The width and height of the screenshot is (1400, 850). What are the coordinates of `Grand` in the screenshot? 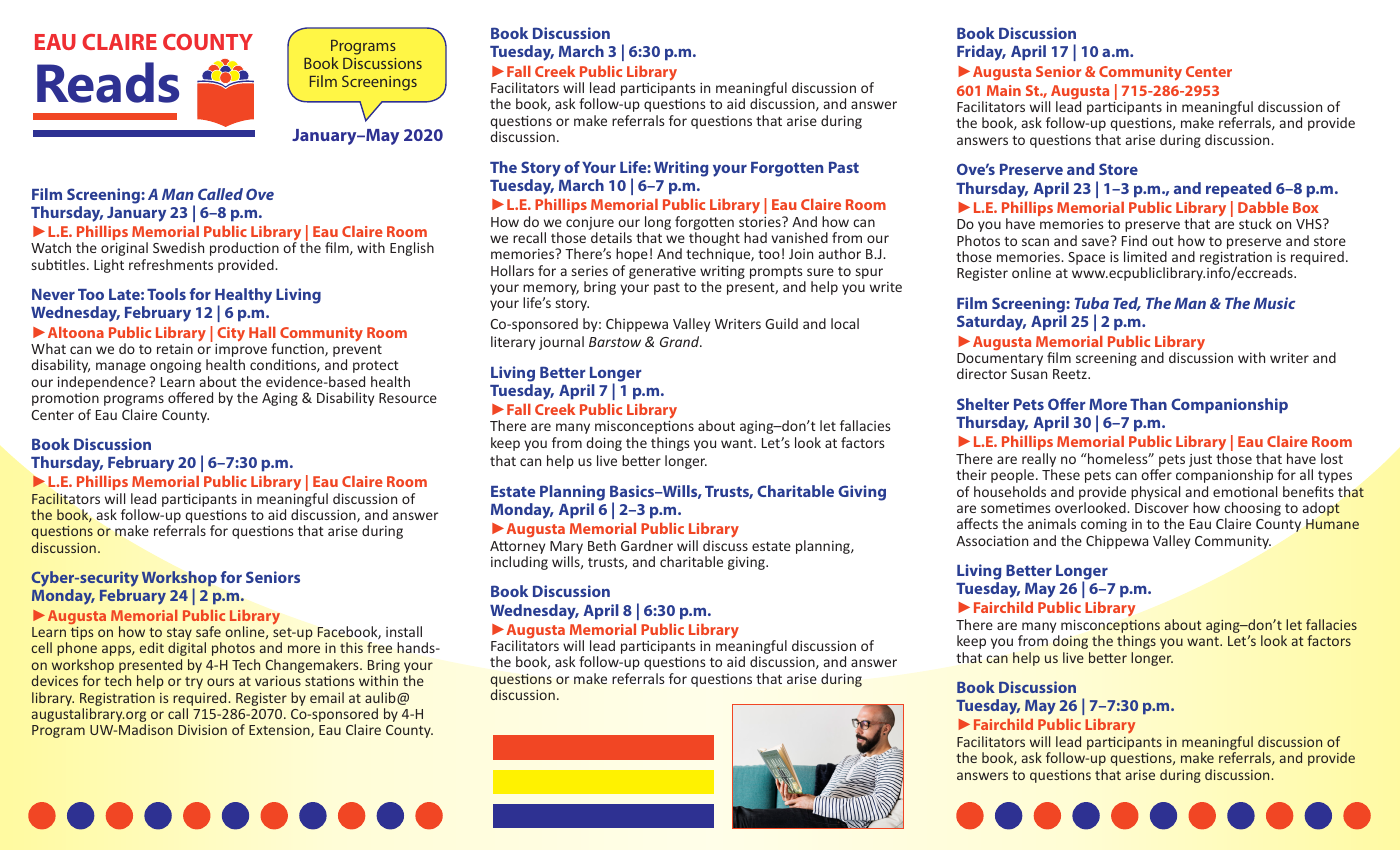 It's located at (681, 341).
